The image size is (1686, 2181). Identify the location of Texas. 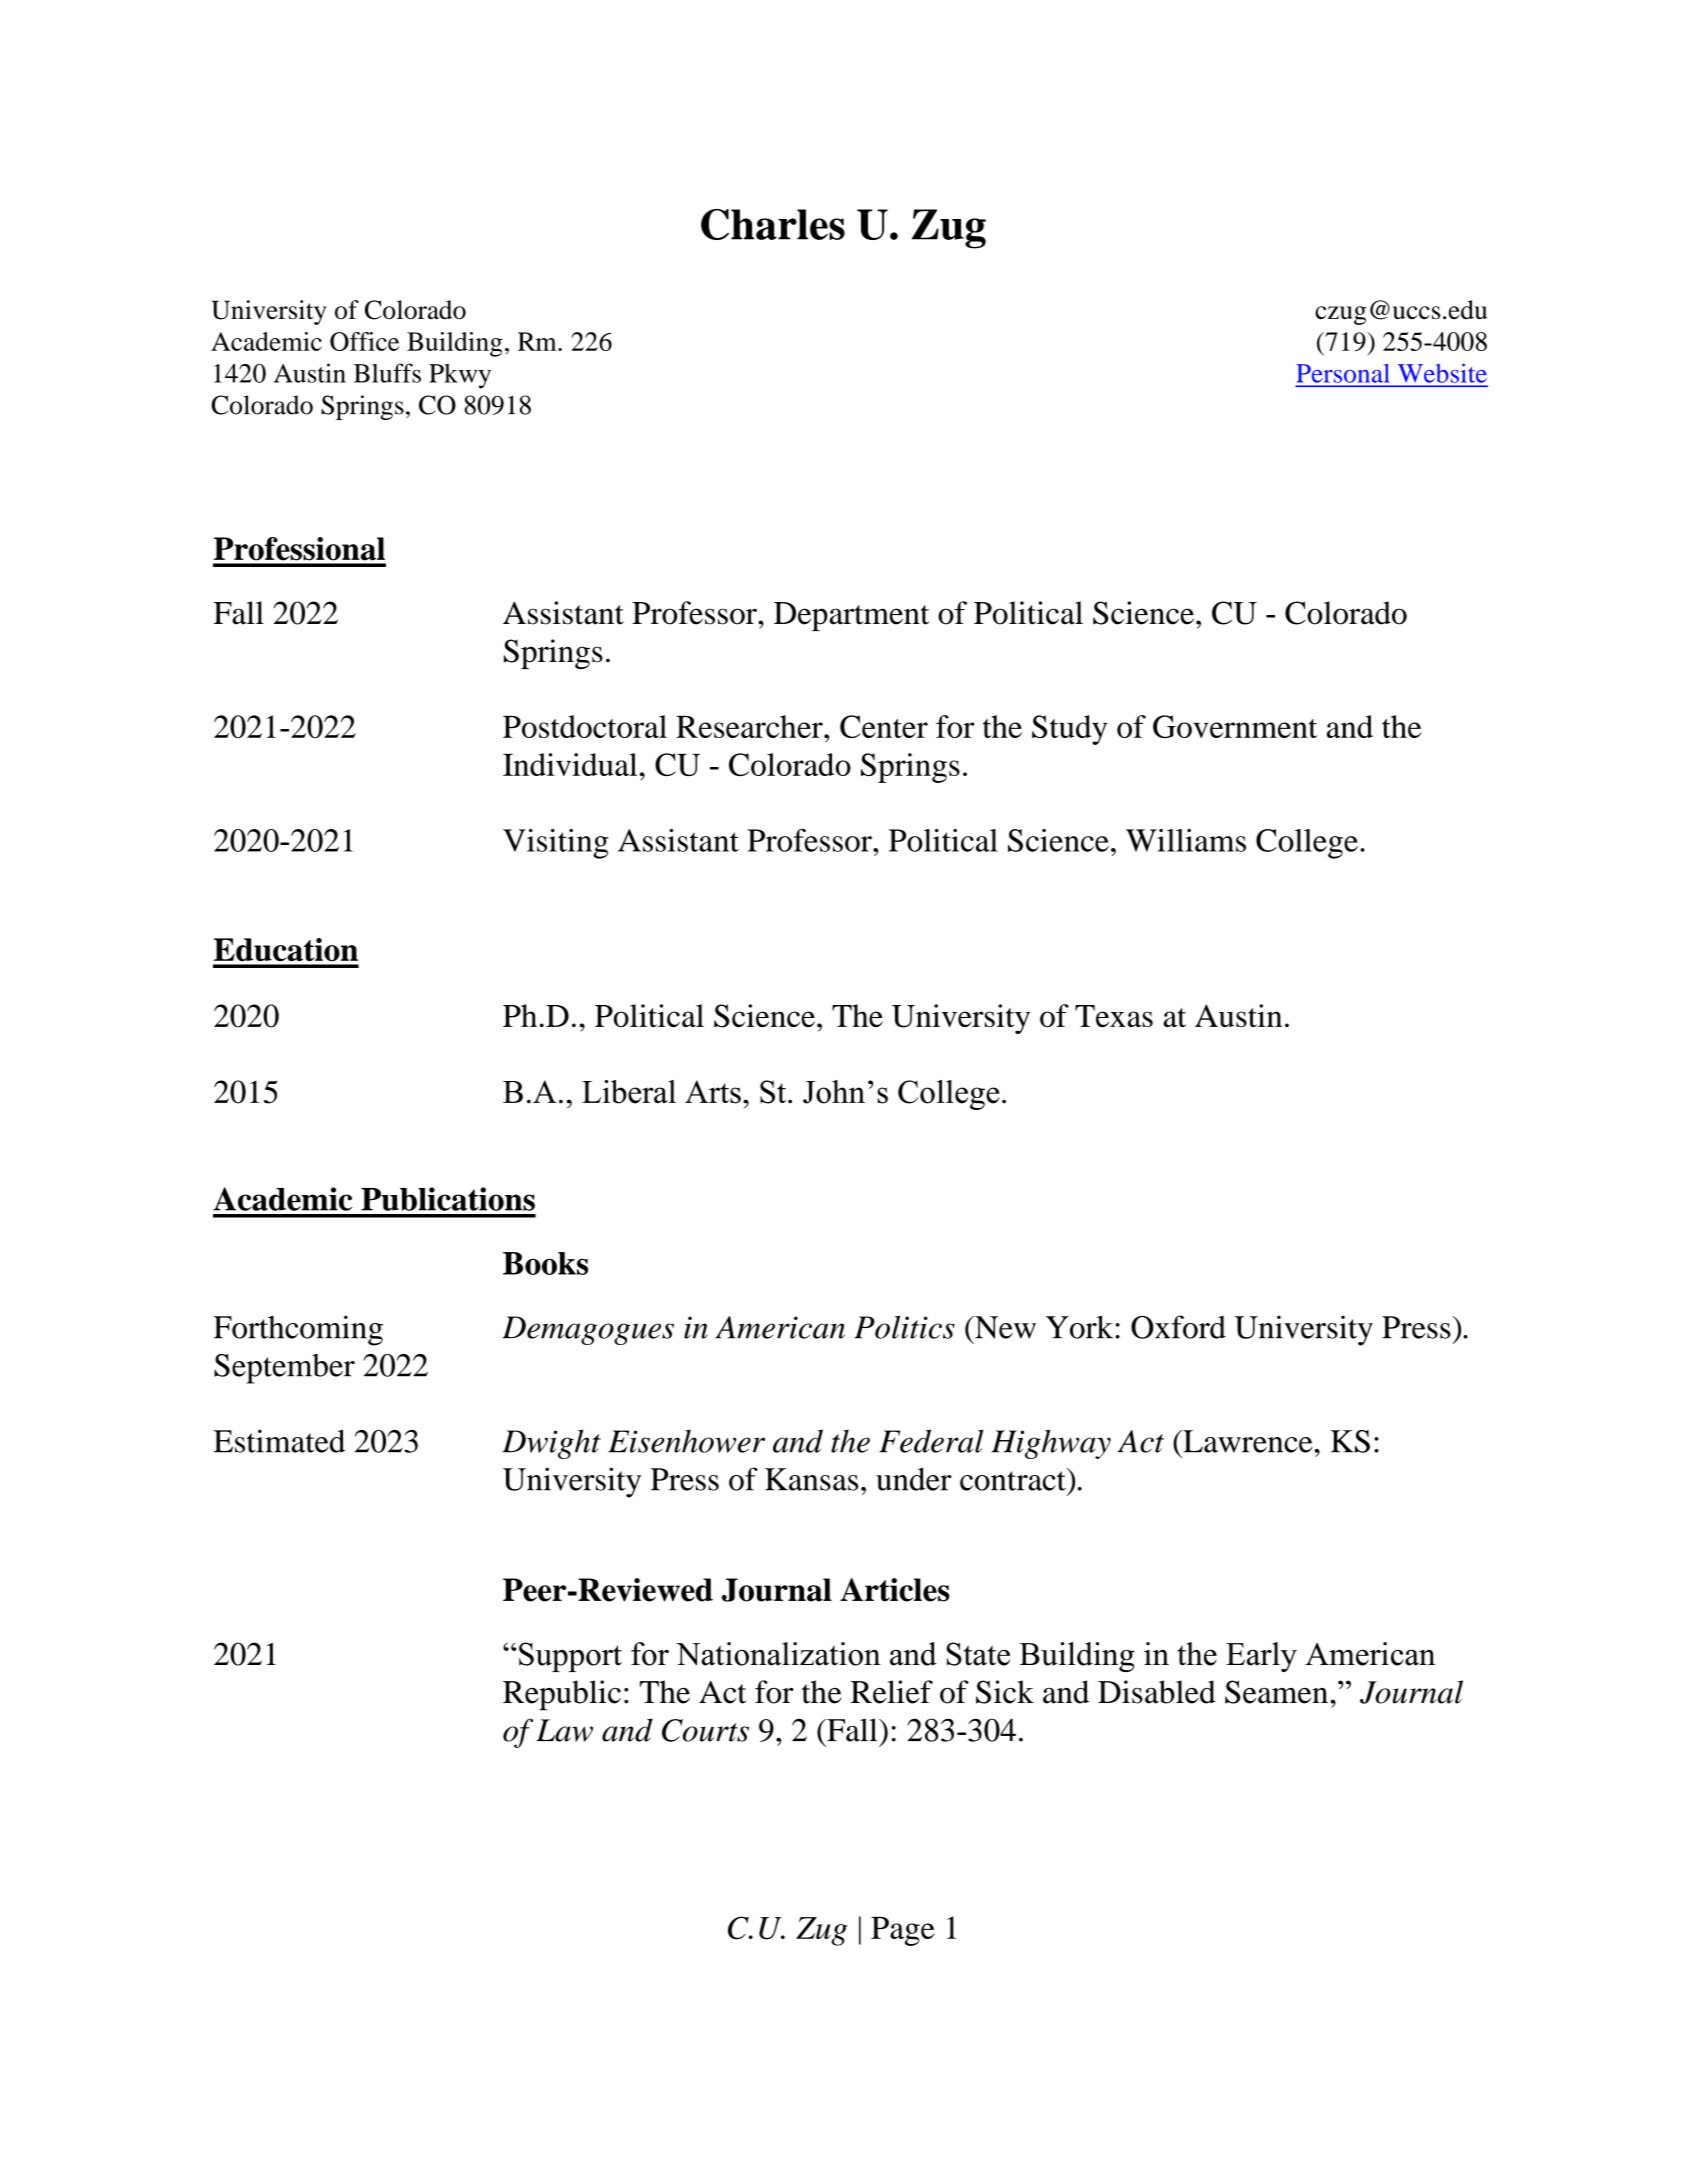
(1114, 1016).
